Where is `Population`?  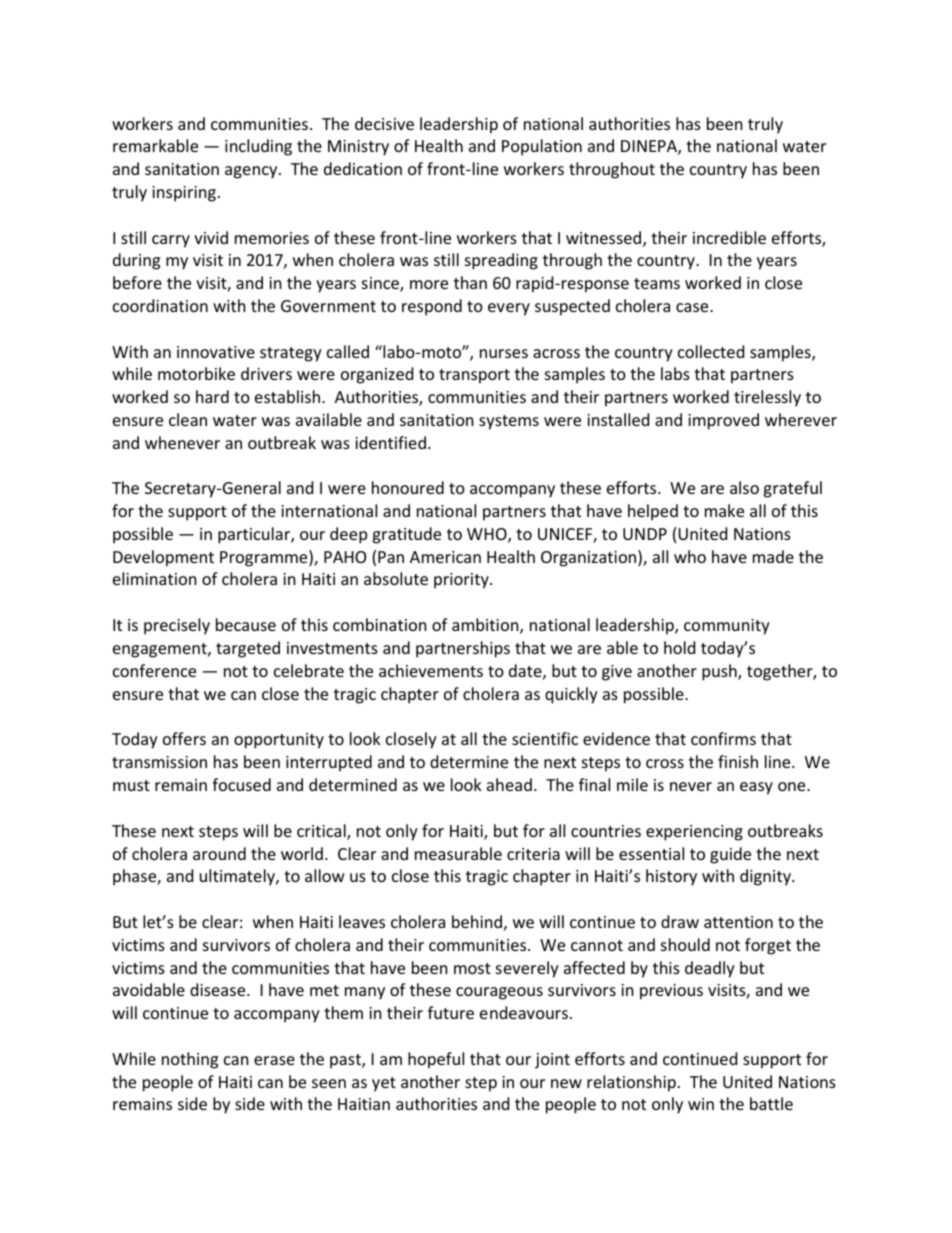
Population is located at coordinates (542, 147).
